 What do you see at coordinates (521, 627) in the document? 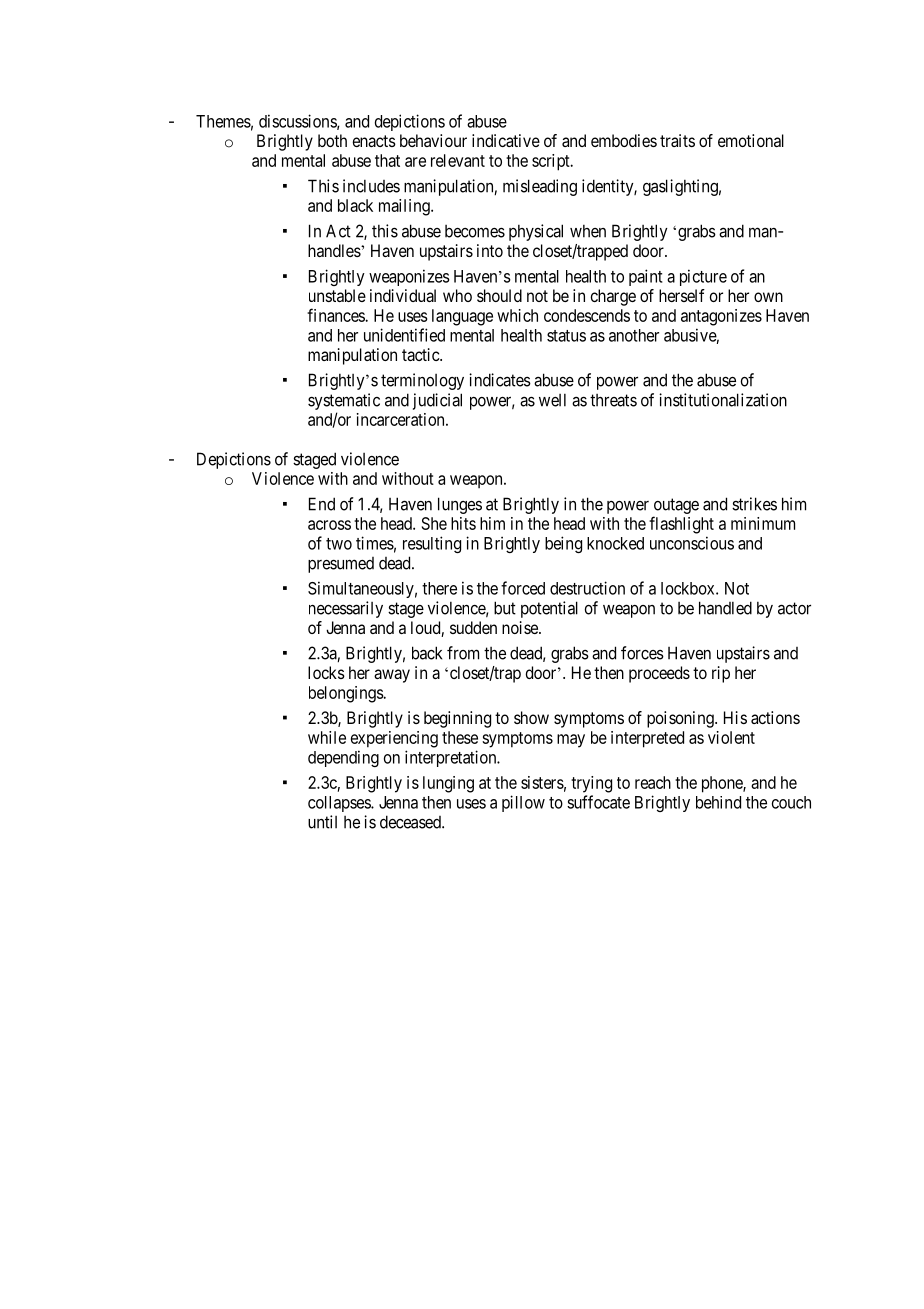
I see `noise` at bounding box center [521, 627].
